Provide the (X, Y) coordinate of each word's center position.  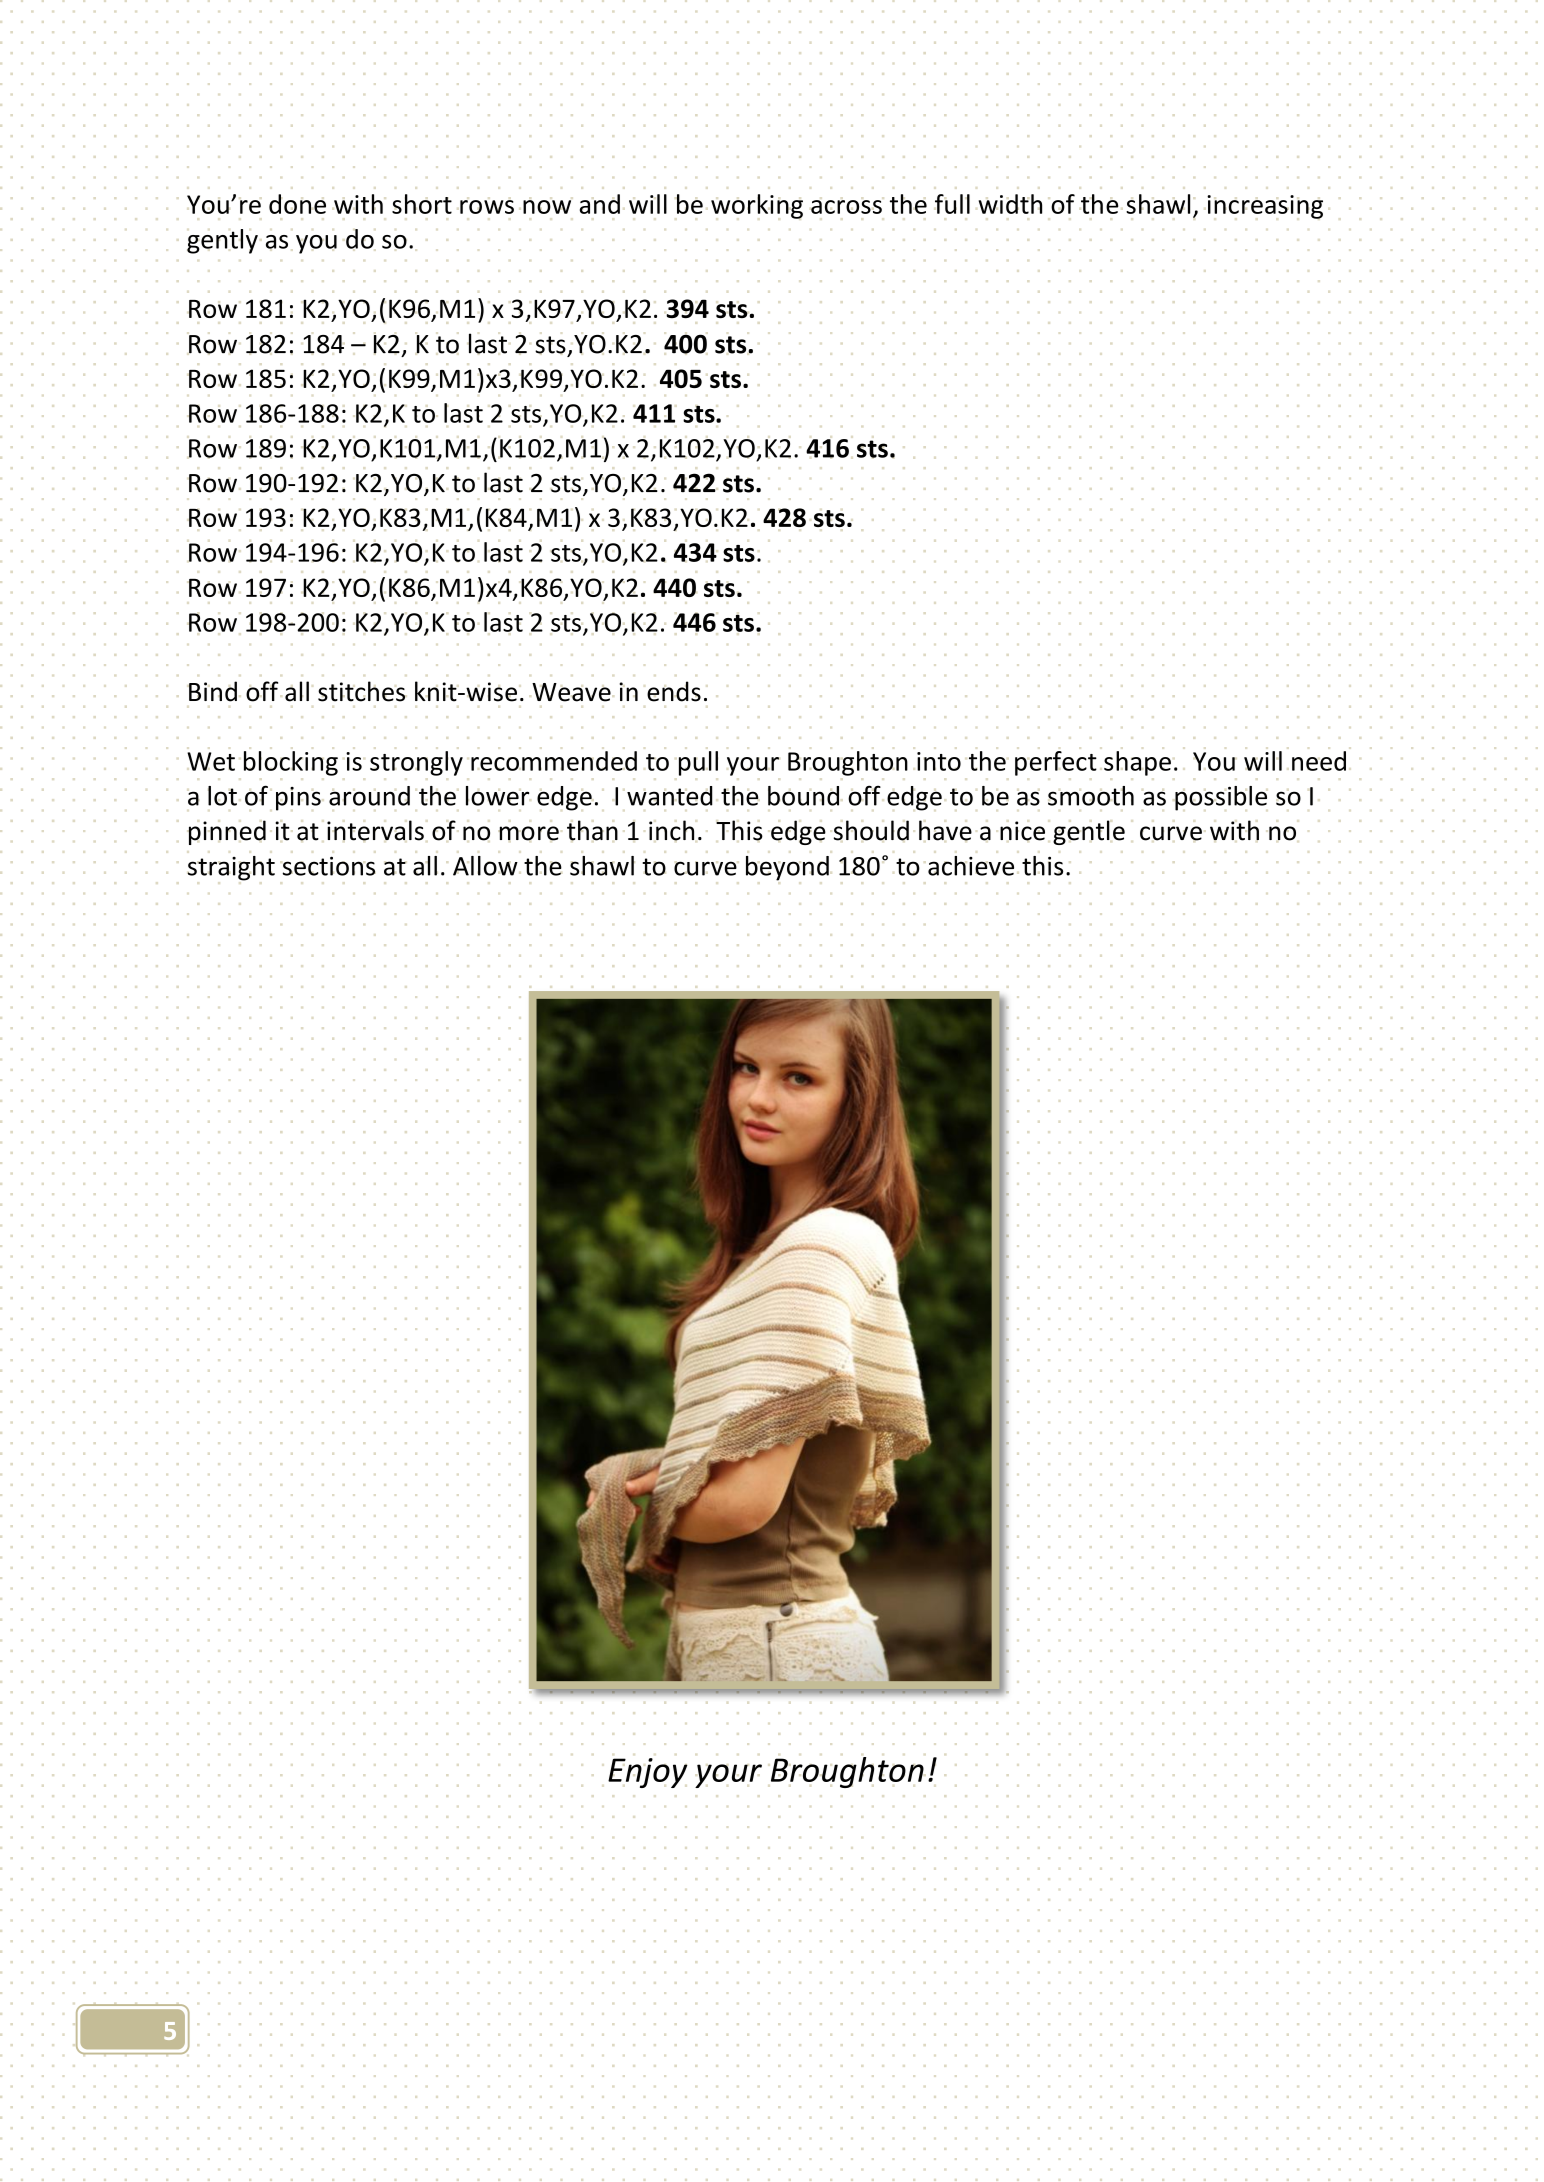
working (757, 206)
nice (1022, 831)
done (297, 204)
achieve (971, 866)
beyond (787, 868)
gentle (1089, 832)
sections (329, 866)
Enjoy (647, 1773)
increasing (1265, 207)
